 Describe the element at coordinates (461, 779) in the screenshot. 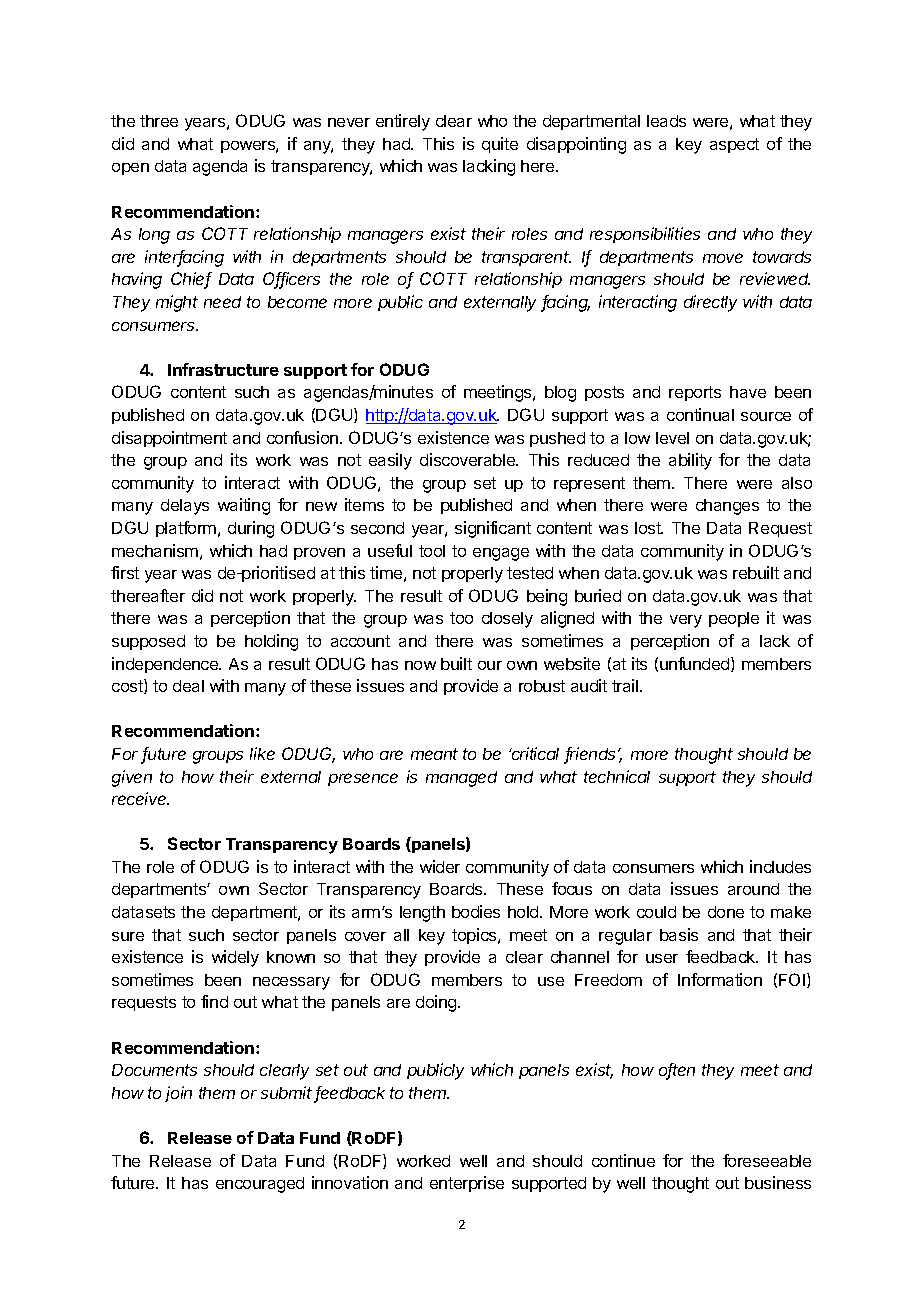

I see `managed` at that location.
